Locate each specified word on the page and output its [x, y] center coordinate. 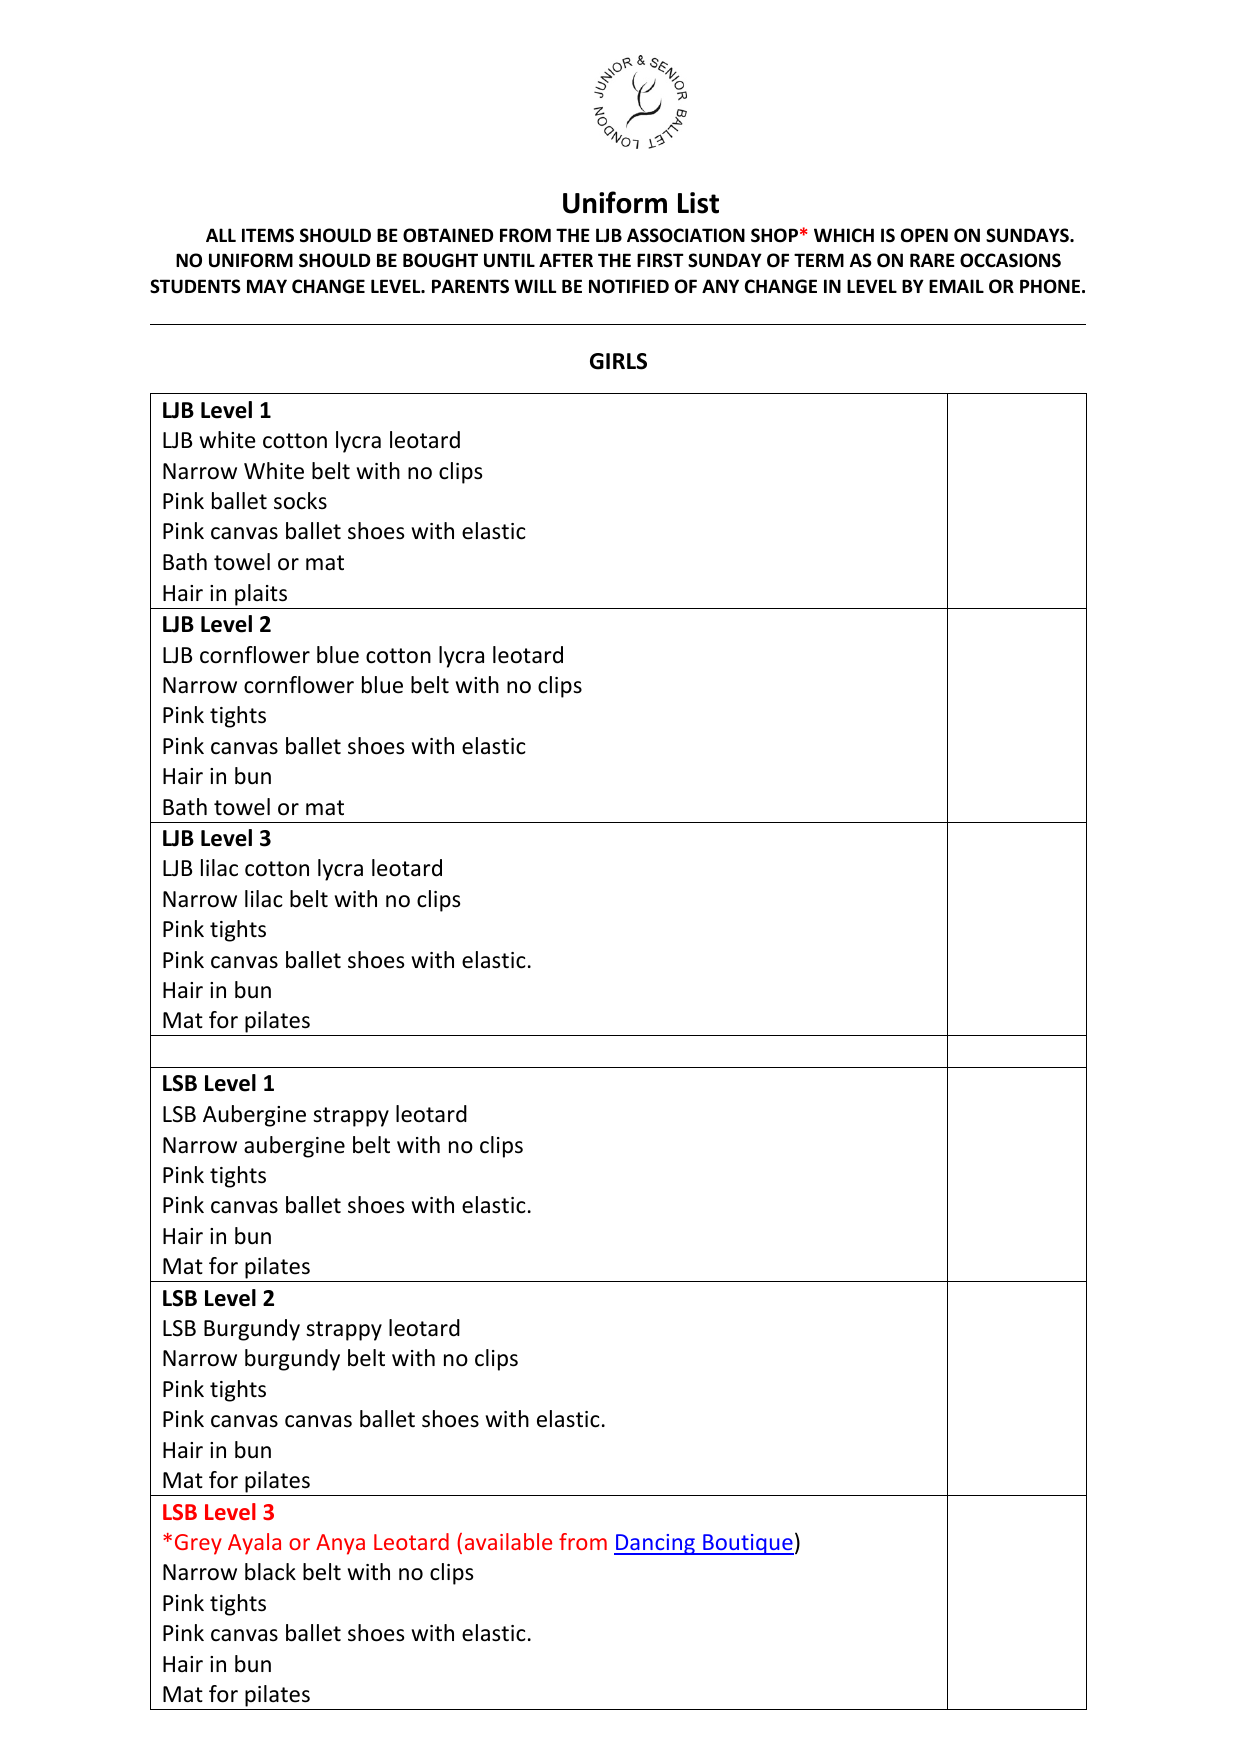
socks [300, 501]
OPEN [924, 235]
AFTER [566, 260]
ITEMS [268, 235]
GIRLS [618, 361]
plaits [261, 595]
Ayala [254, 1544]
